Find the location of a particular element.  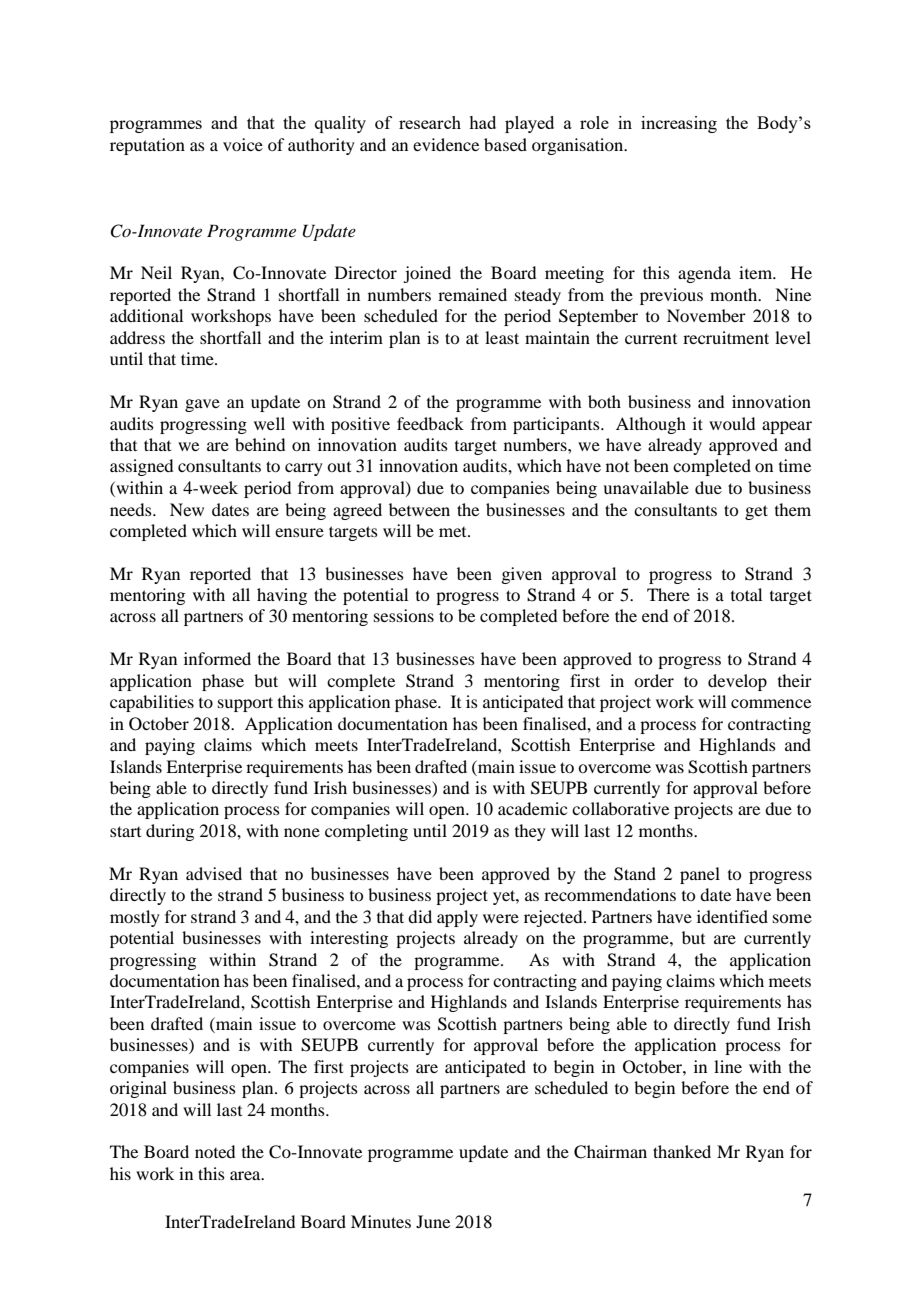

them is located at coordinates (793, 509).
